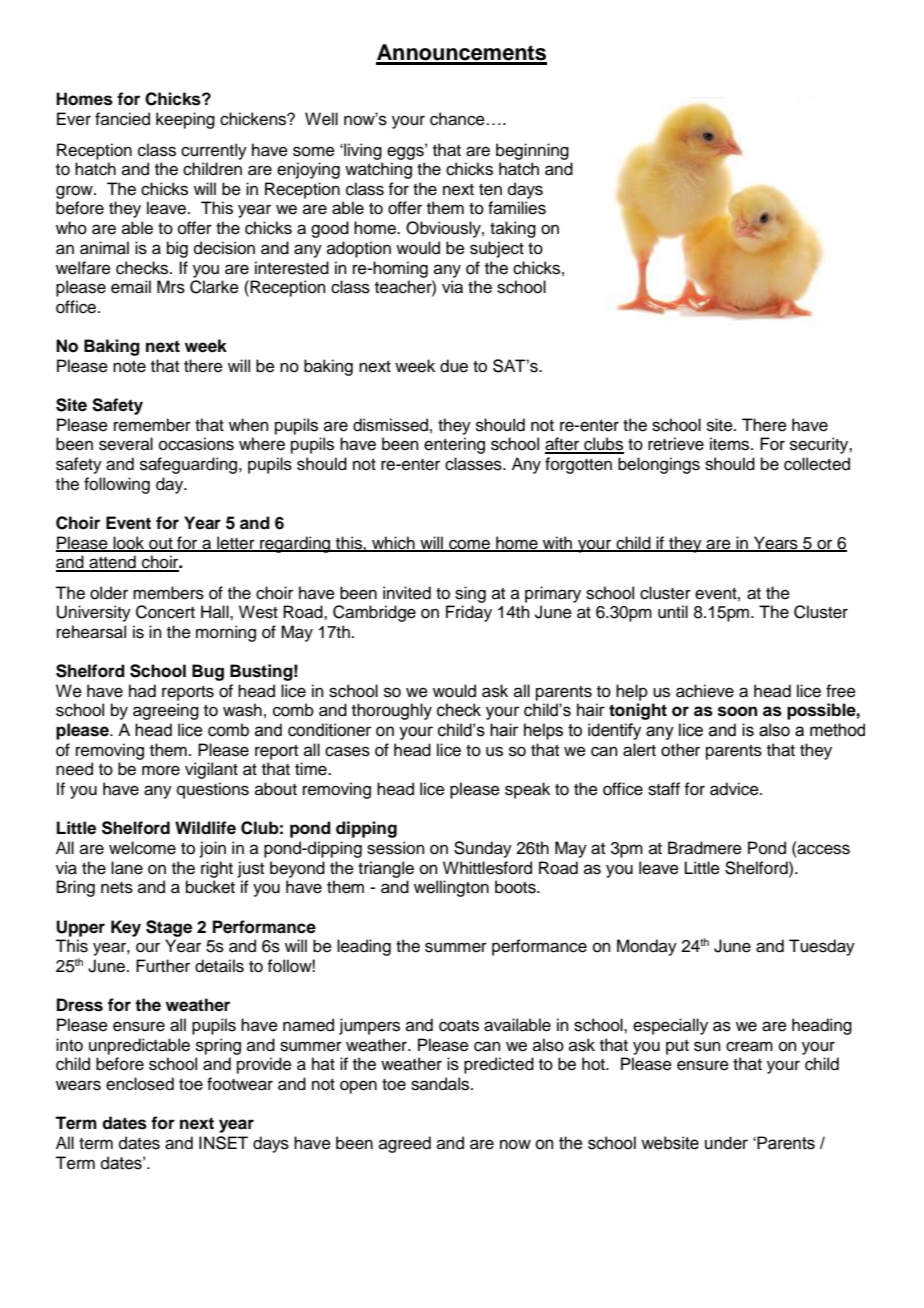 Image resolution: width=924 pixels, height=1308 pixels. I want to click on thoroughly, so click(392, 711).
